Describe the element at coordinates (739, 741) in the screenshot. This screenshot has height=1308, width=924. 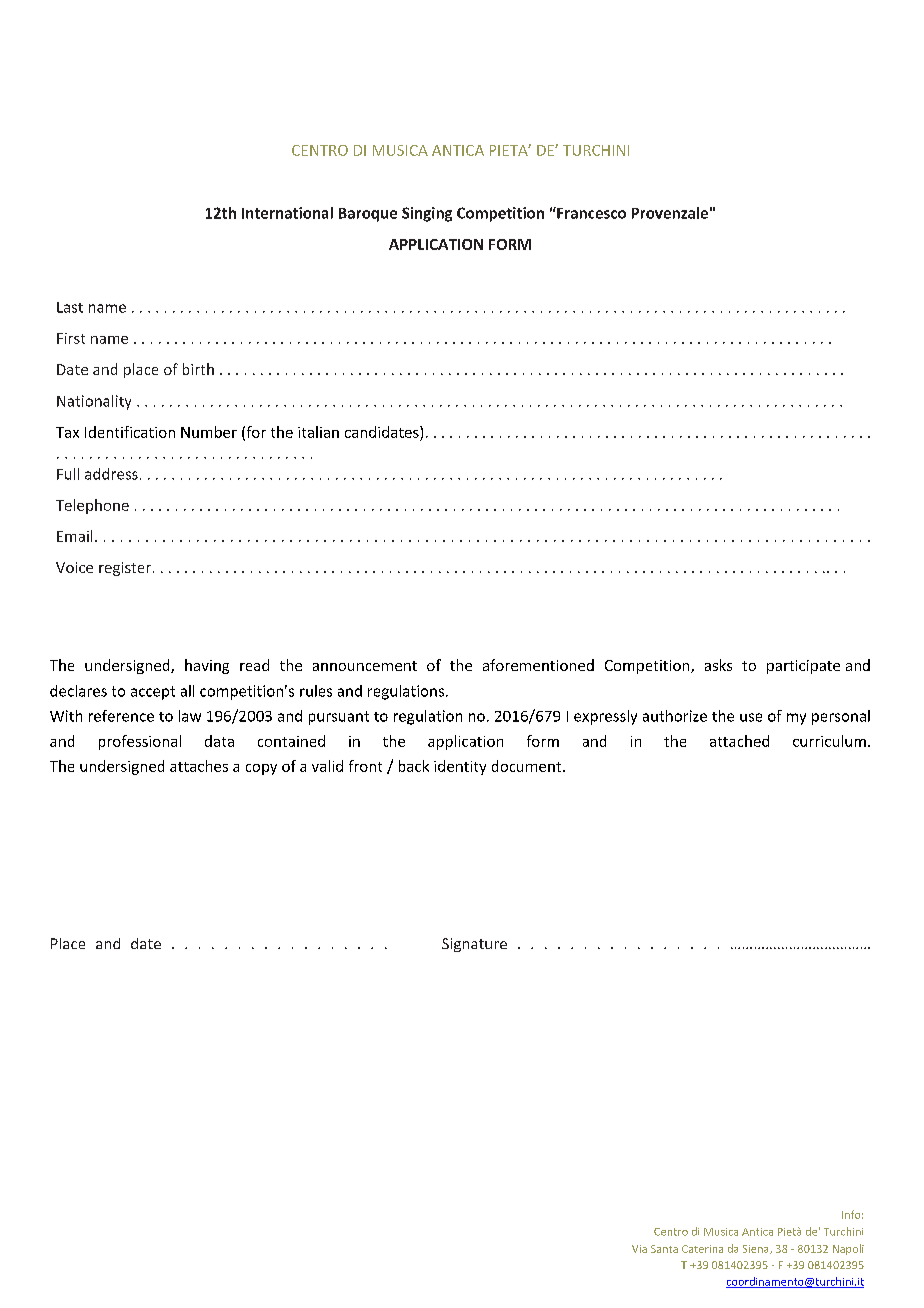
I see `attached` at that location.
